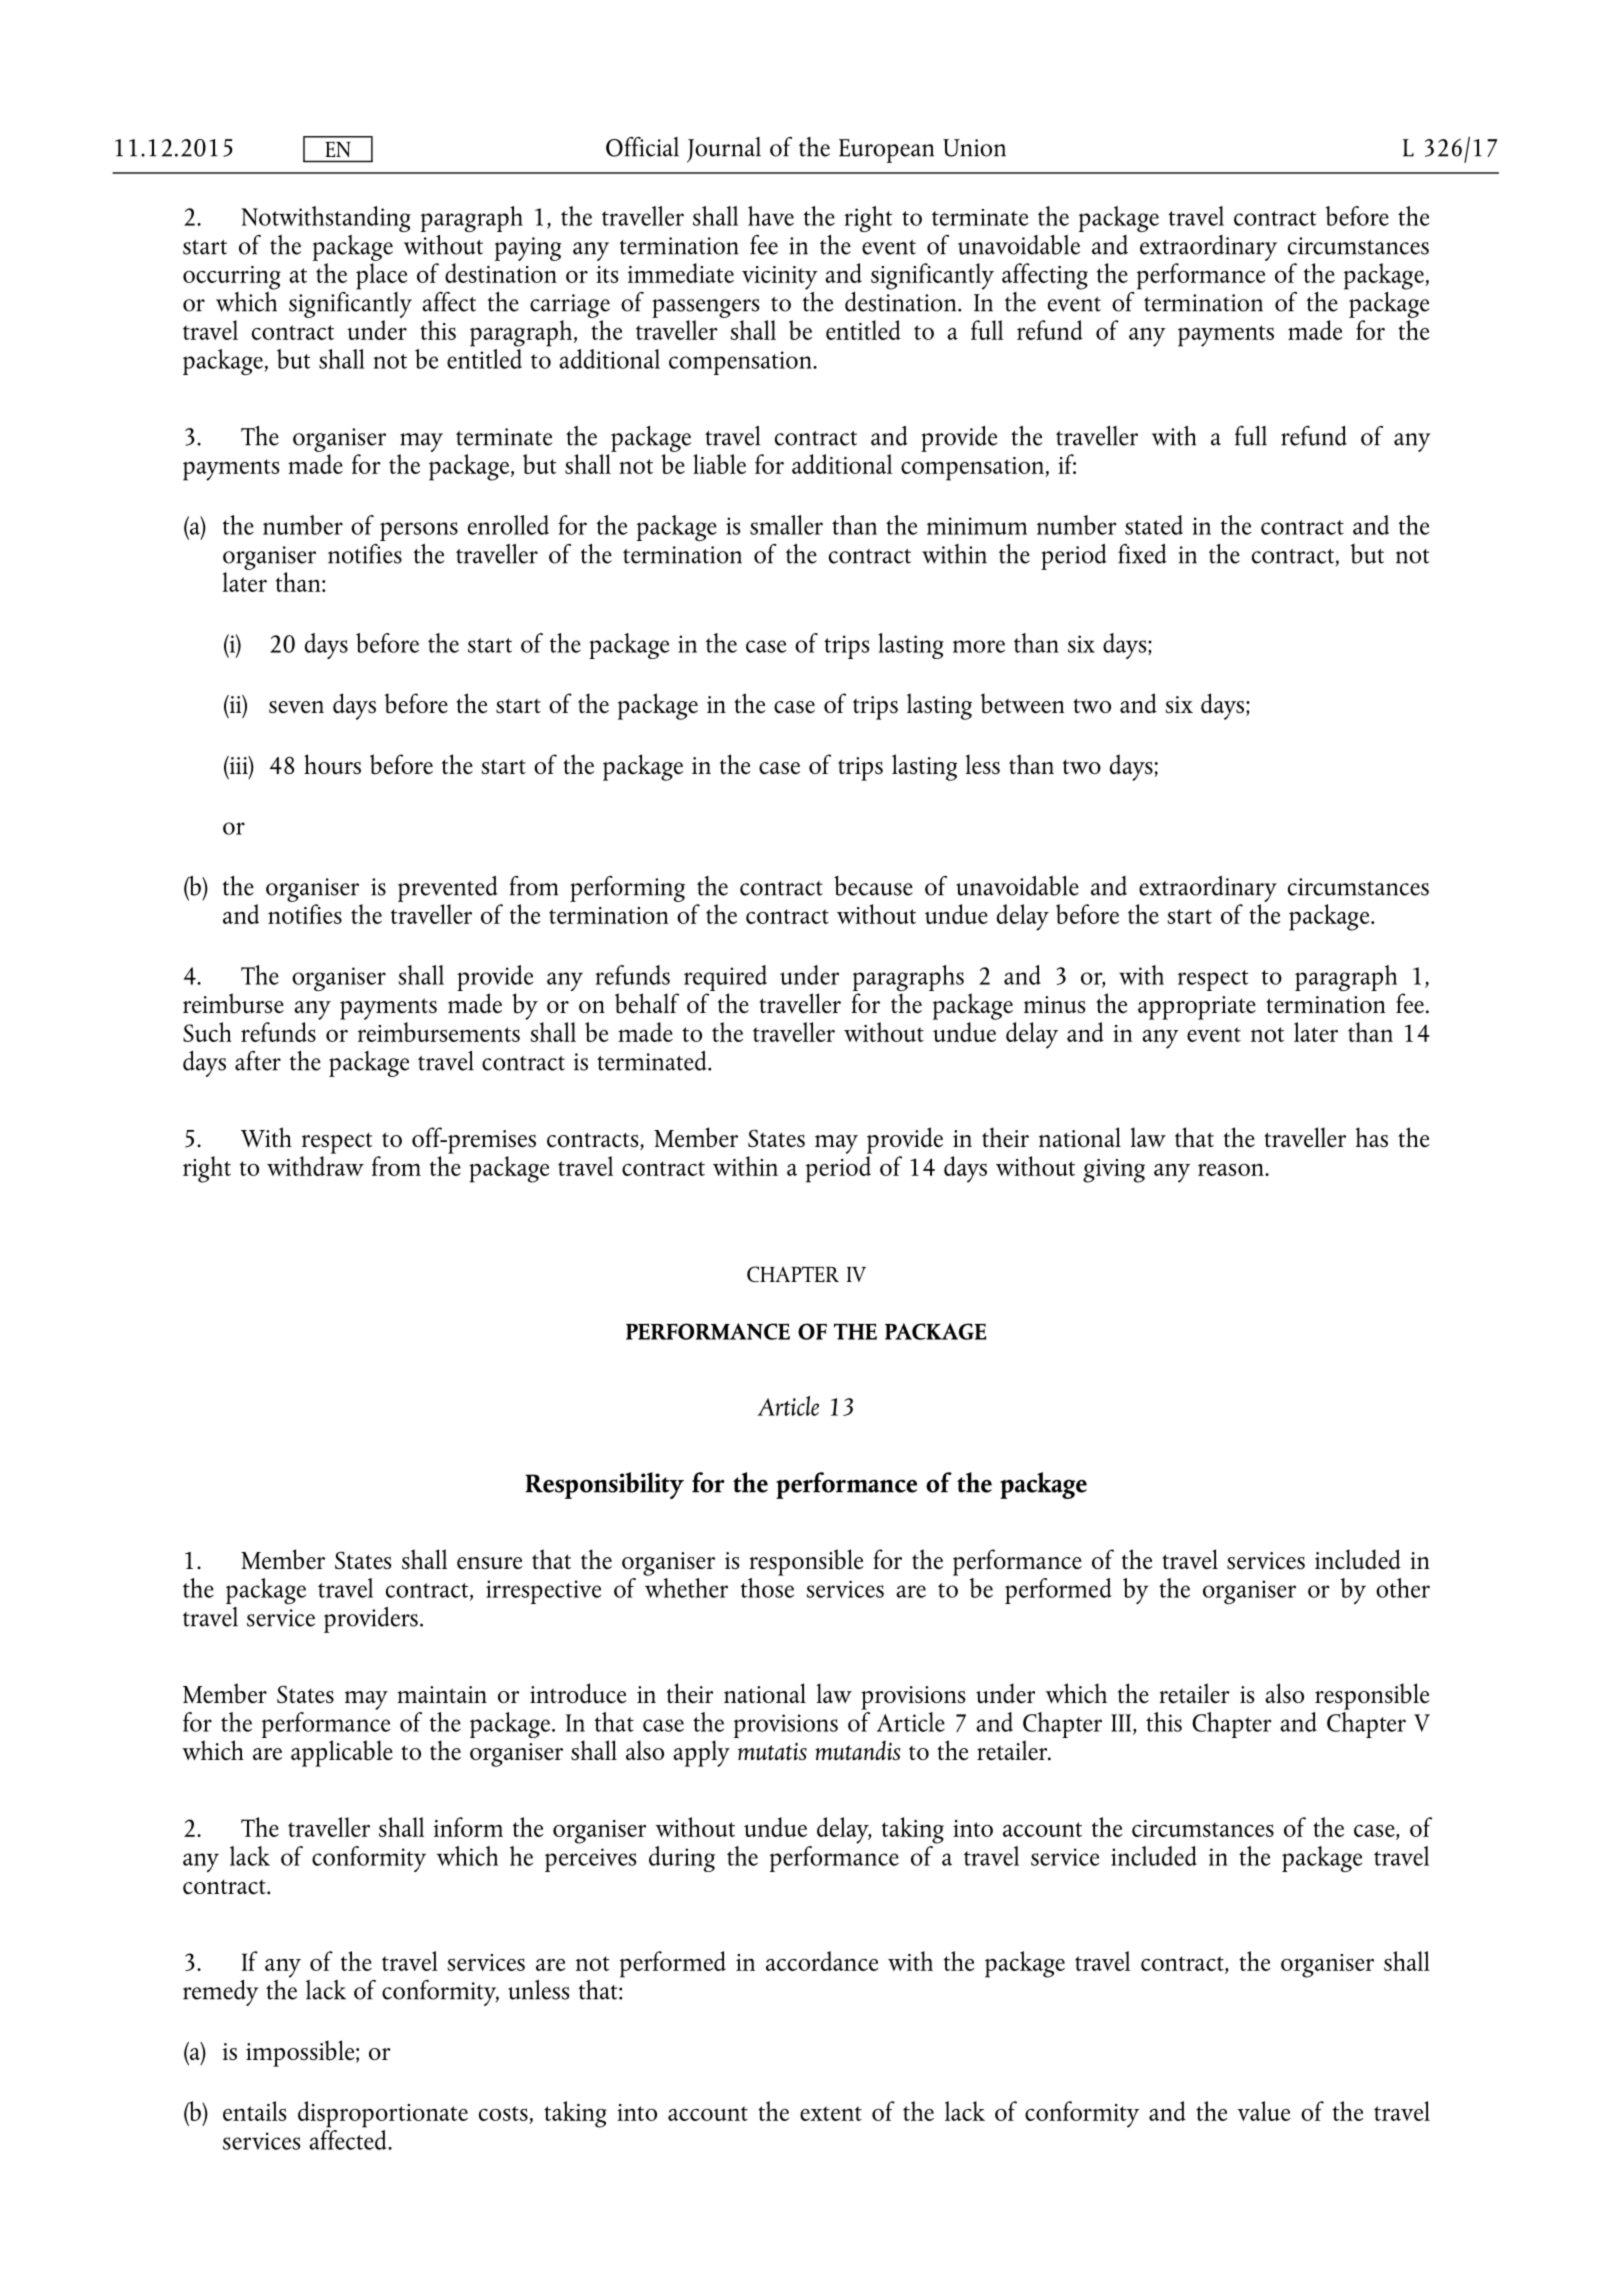  What do you see at coordinates (974, 148) in the document?
I see `Union` at bounding box center [974, 148].
